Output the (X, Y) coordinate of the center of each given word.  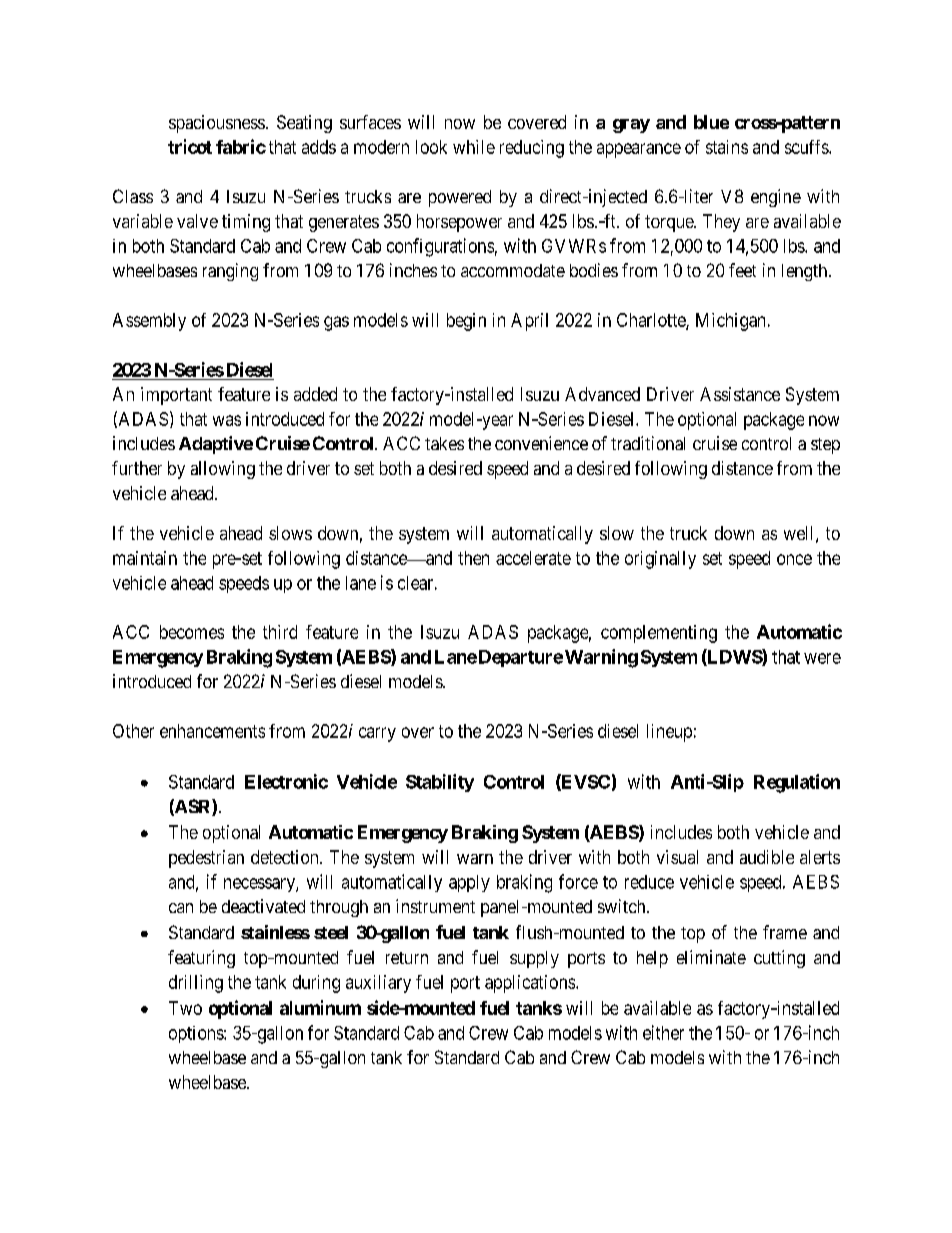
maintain (145, 558)
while (474, 147)
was (227, 420)
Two (185, 1008)
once (794, 559)
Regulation (797, 783)
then (473, 558)
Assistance (740, 394)
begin (466, 322)
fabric (241, 146)
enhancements (212, 731)
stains (727, 147)
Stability (440, 783)
